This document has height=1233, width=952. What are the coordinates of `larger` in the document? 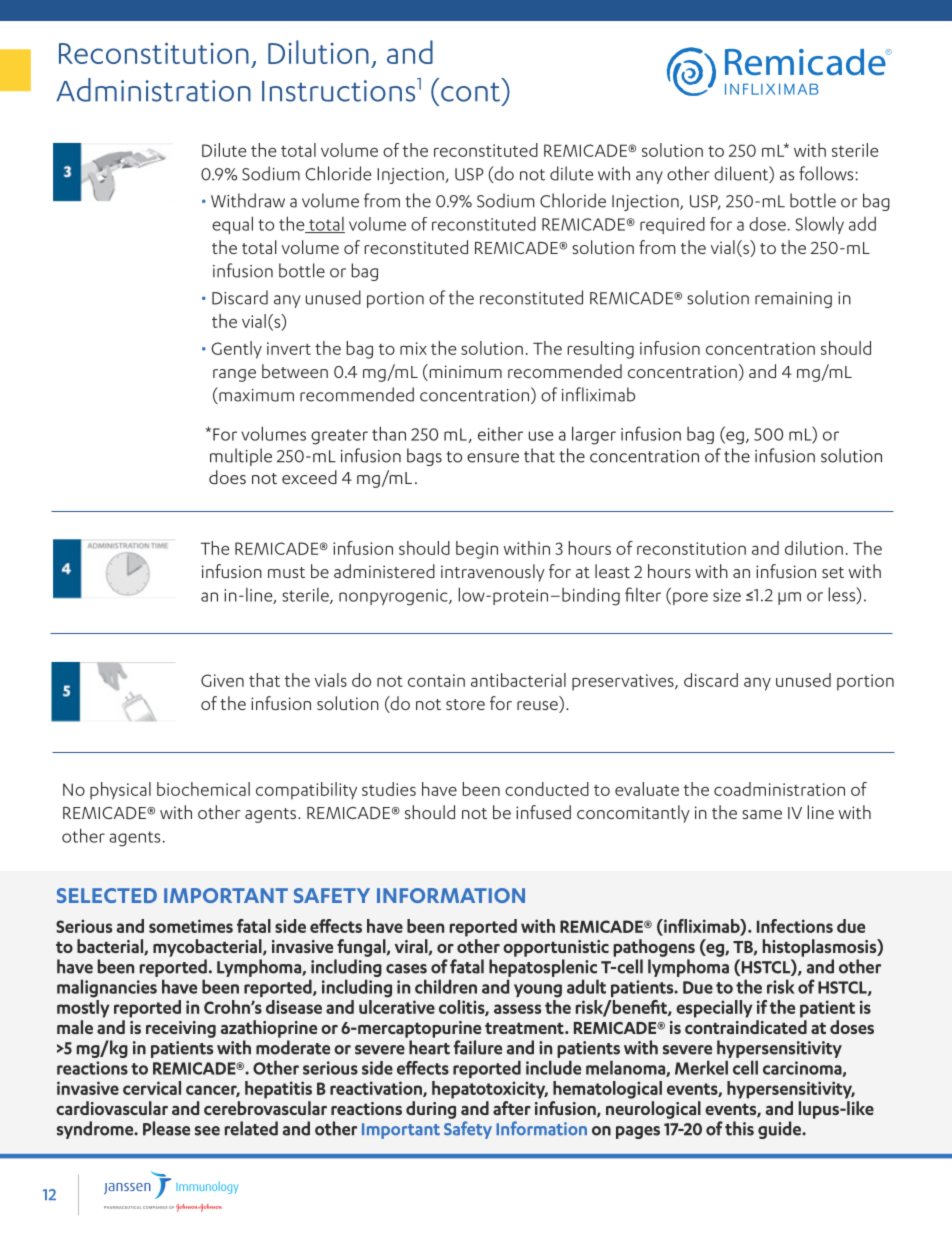 It's located at (594, 435).
